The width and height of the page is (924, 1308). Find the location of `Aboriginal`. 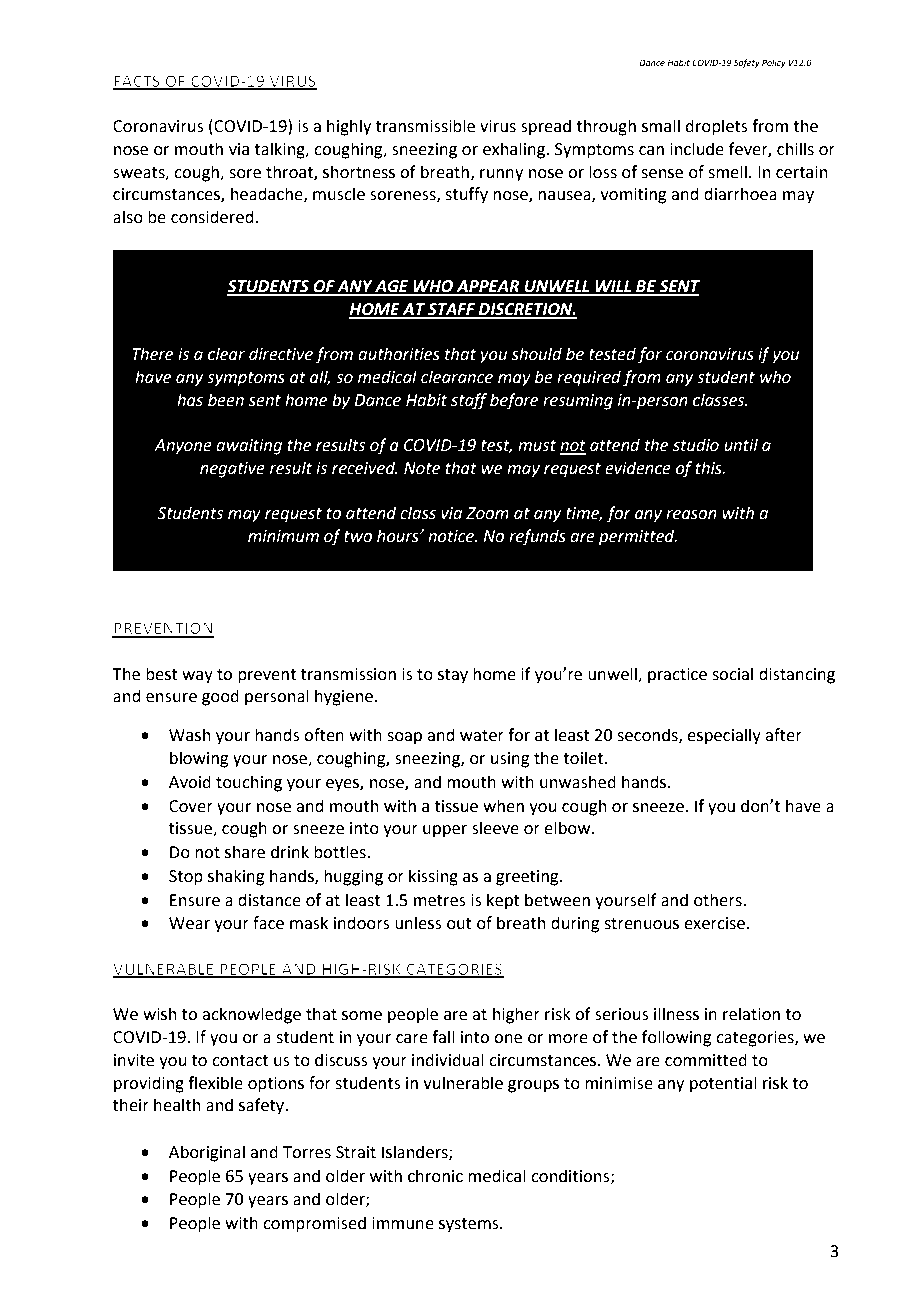

Aboriginal is located at coordinates (207, 1153).
